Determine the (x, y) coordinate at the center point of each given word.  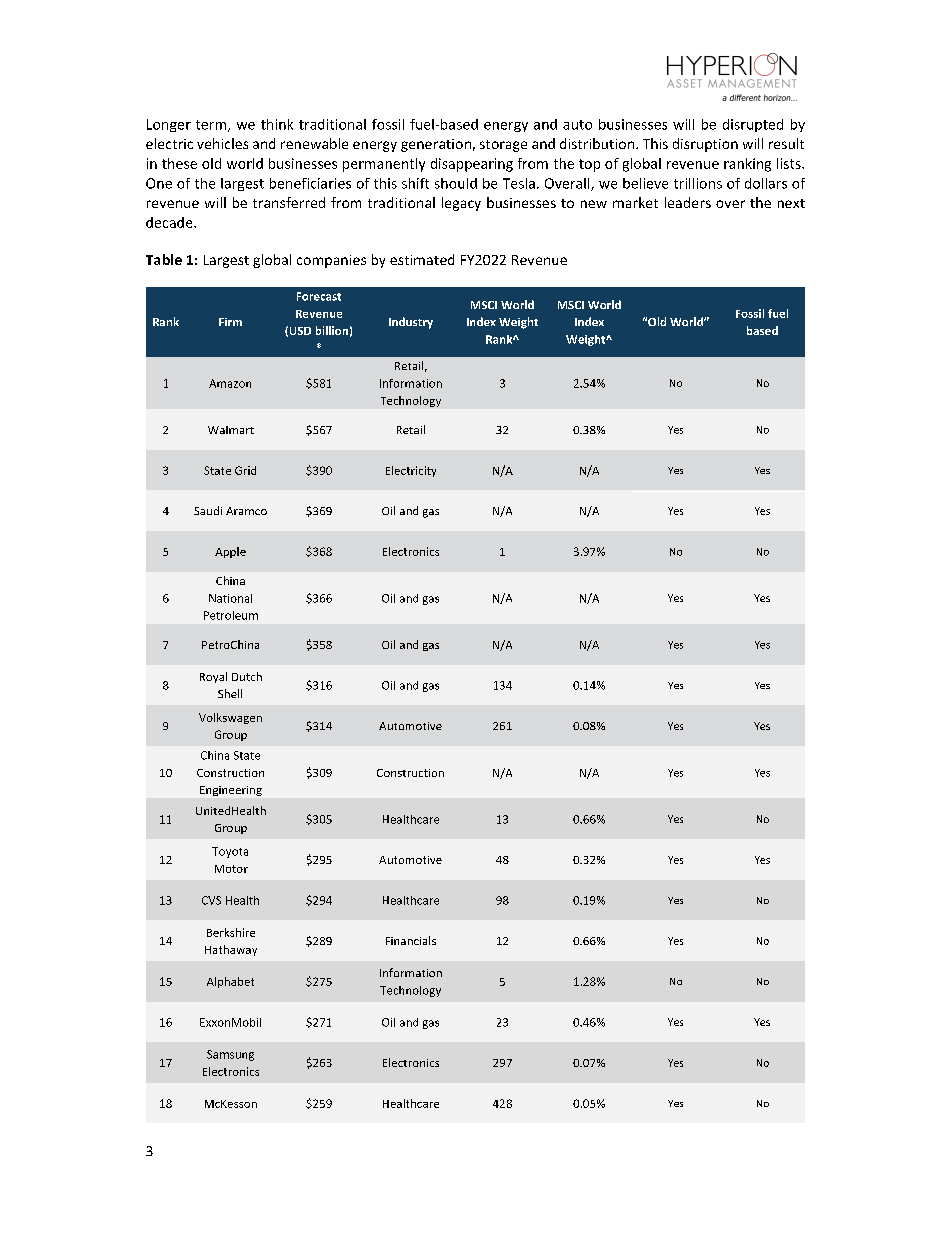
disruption (705, 145)
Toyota (230, 852)
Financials (411, 940)
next (791, 203)
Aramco (246, 511)
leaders (688, 202)
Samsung (230, 1055)
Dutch (247, 676)
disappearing (472, 165)
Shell (230, 693)
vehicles (222, 143)
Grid (245, 470)
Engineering (231, 791)
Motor (231, 869)
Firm (230, 322)
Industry (411, 323)
